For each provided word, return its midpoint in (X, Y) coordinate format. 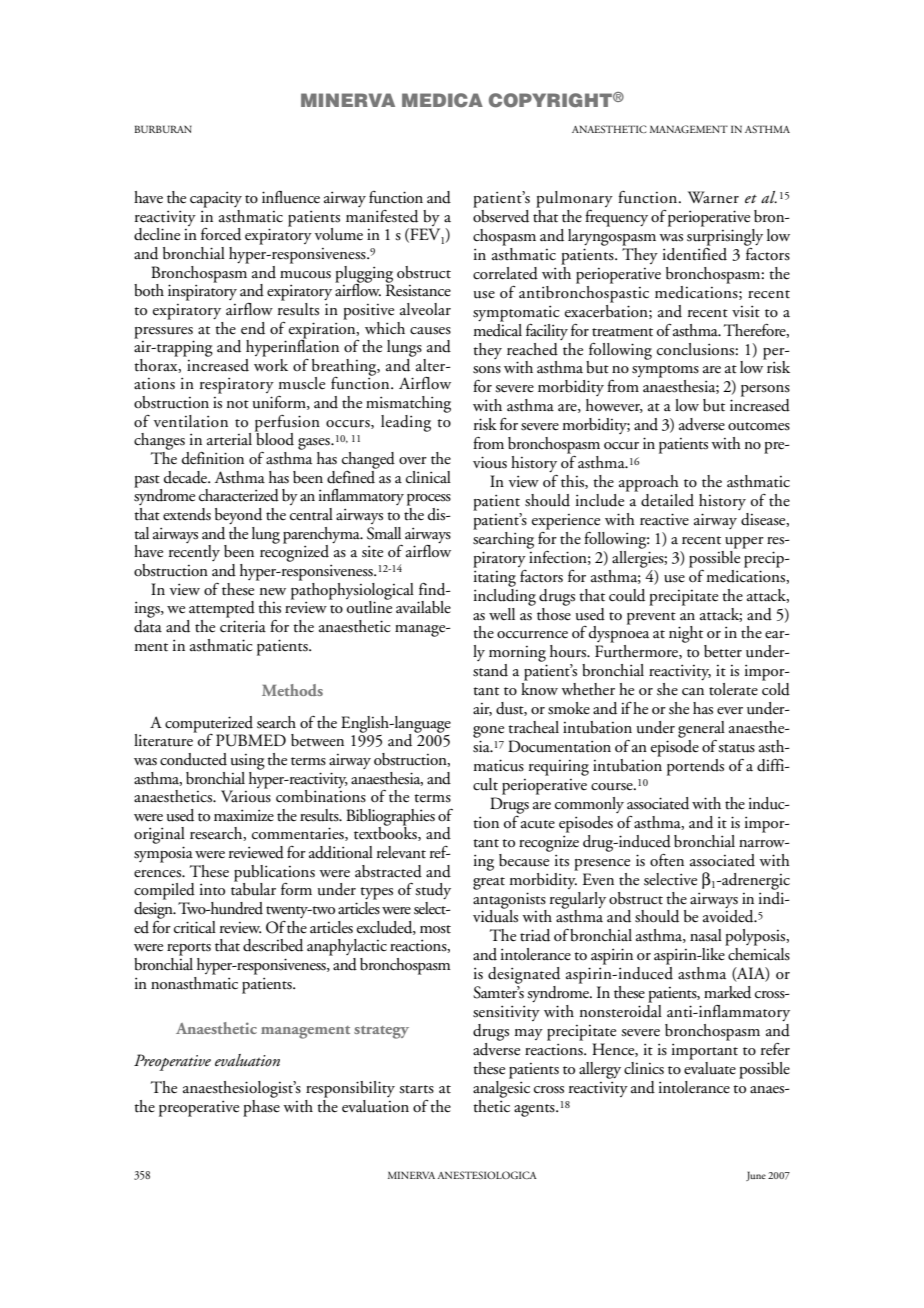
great (489, 883)
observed (501, 215)
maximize (244, 815)
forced (221, 234)
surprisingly (725, 236)
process (429, 500)
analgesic (501, 1088)
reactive (664, 519)
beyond (238, 516)
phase (261, 1107)
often (667, 860)
